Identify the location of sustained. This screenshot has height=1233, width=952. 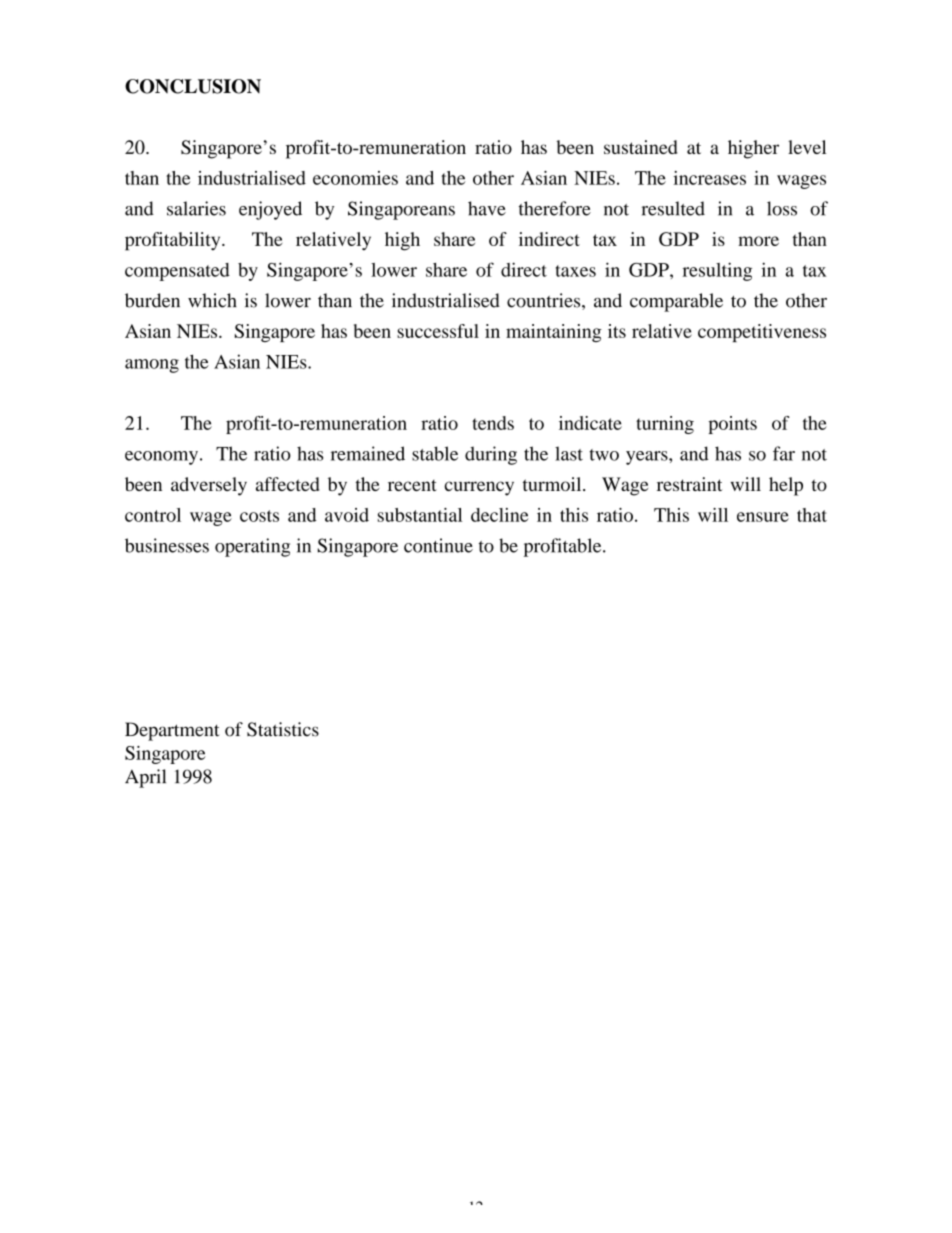
(640, 147).
